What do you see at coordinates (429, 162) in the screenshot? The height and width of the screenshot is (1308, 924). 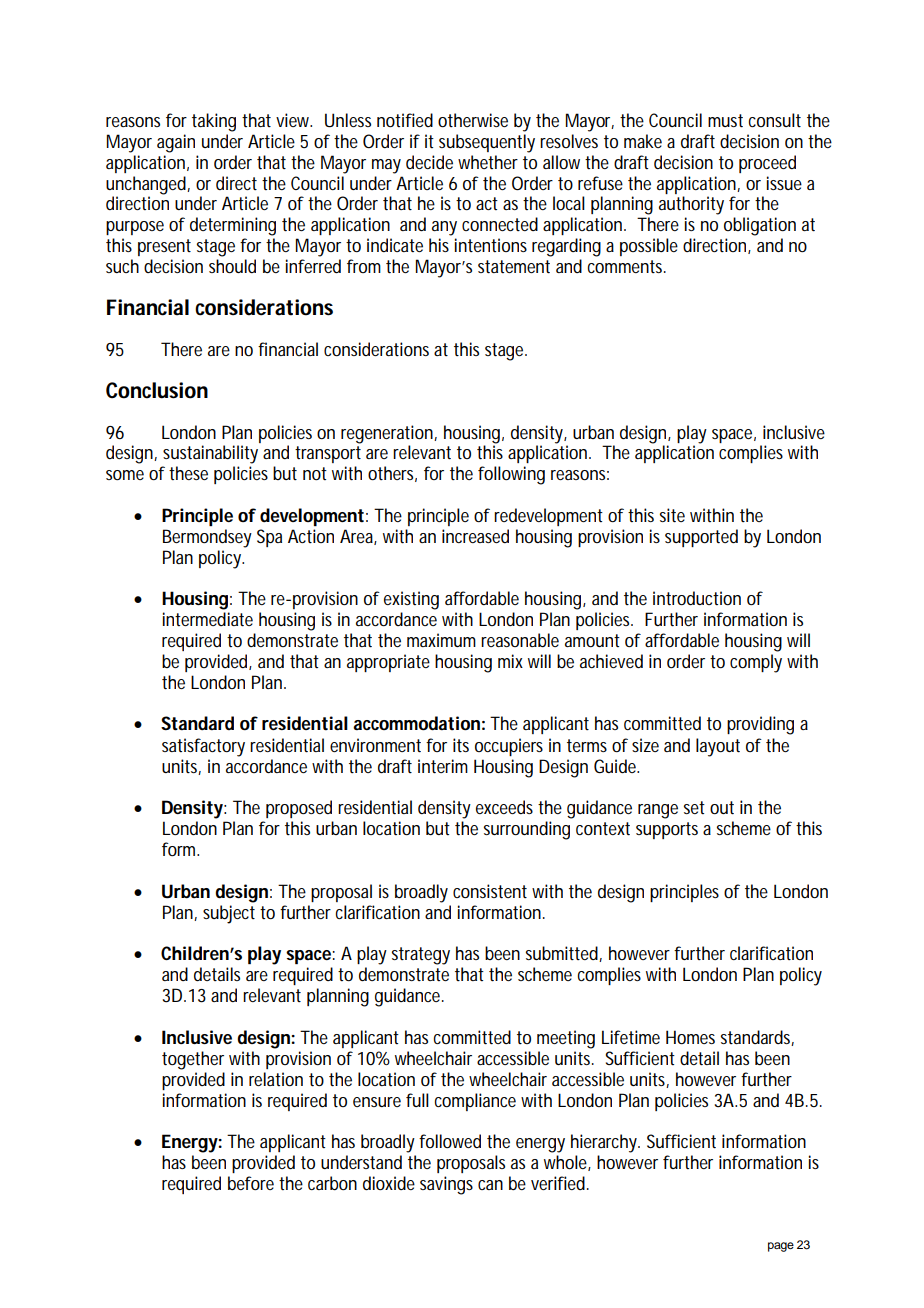 I see `decide` at bounding box center [429, 162].
